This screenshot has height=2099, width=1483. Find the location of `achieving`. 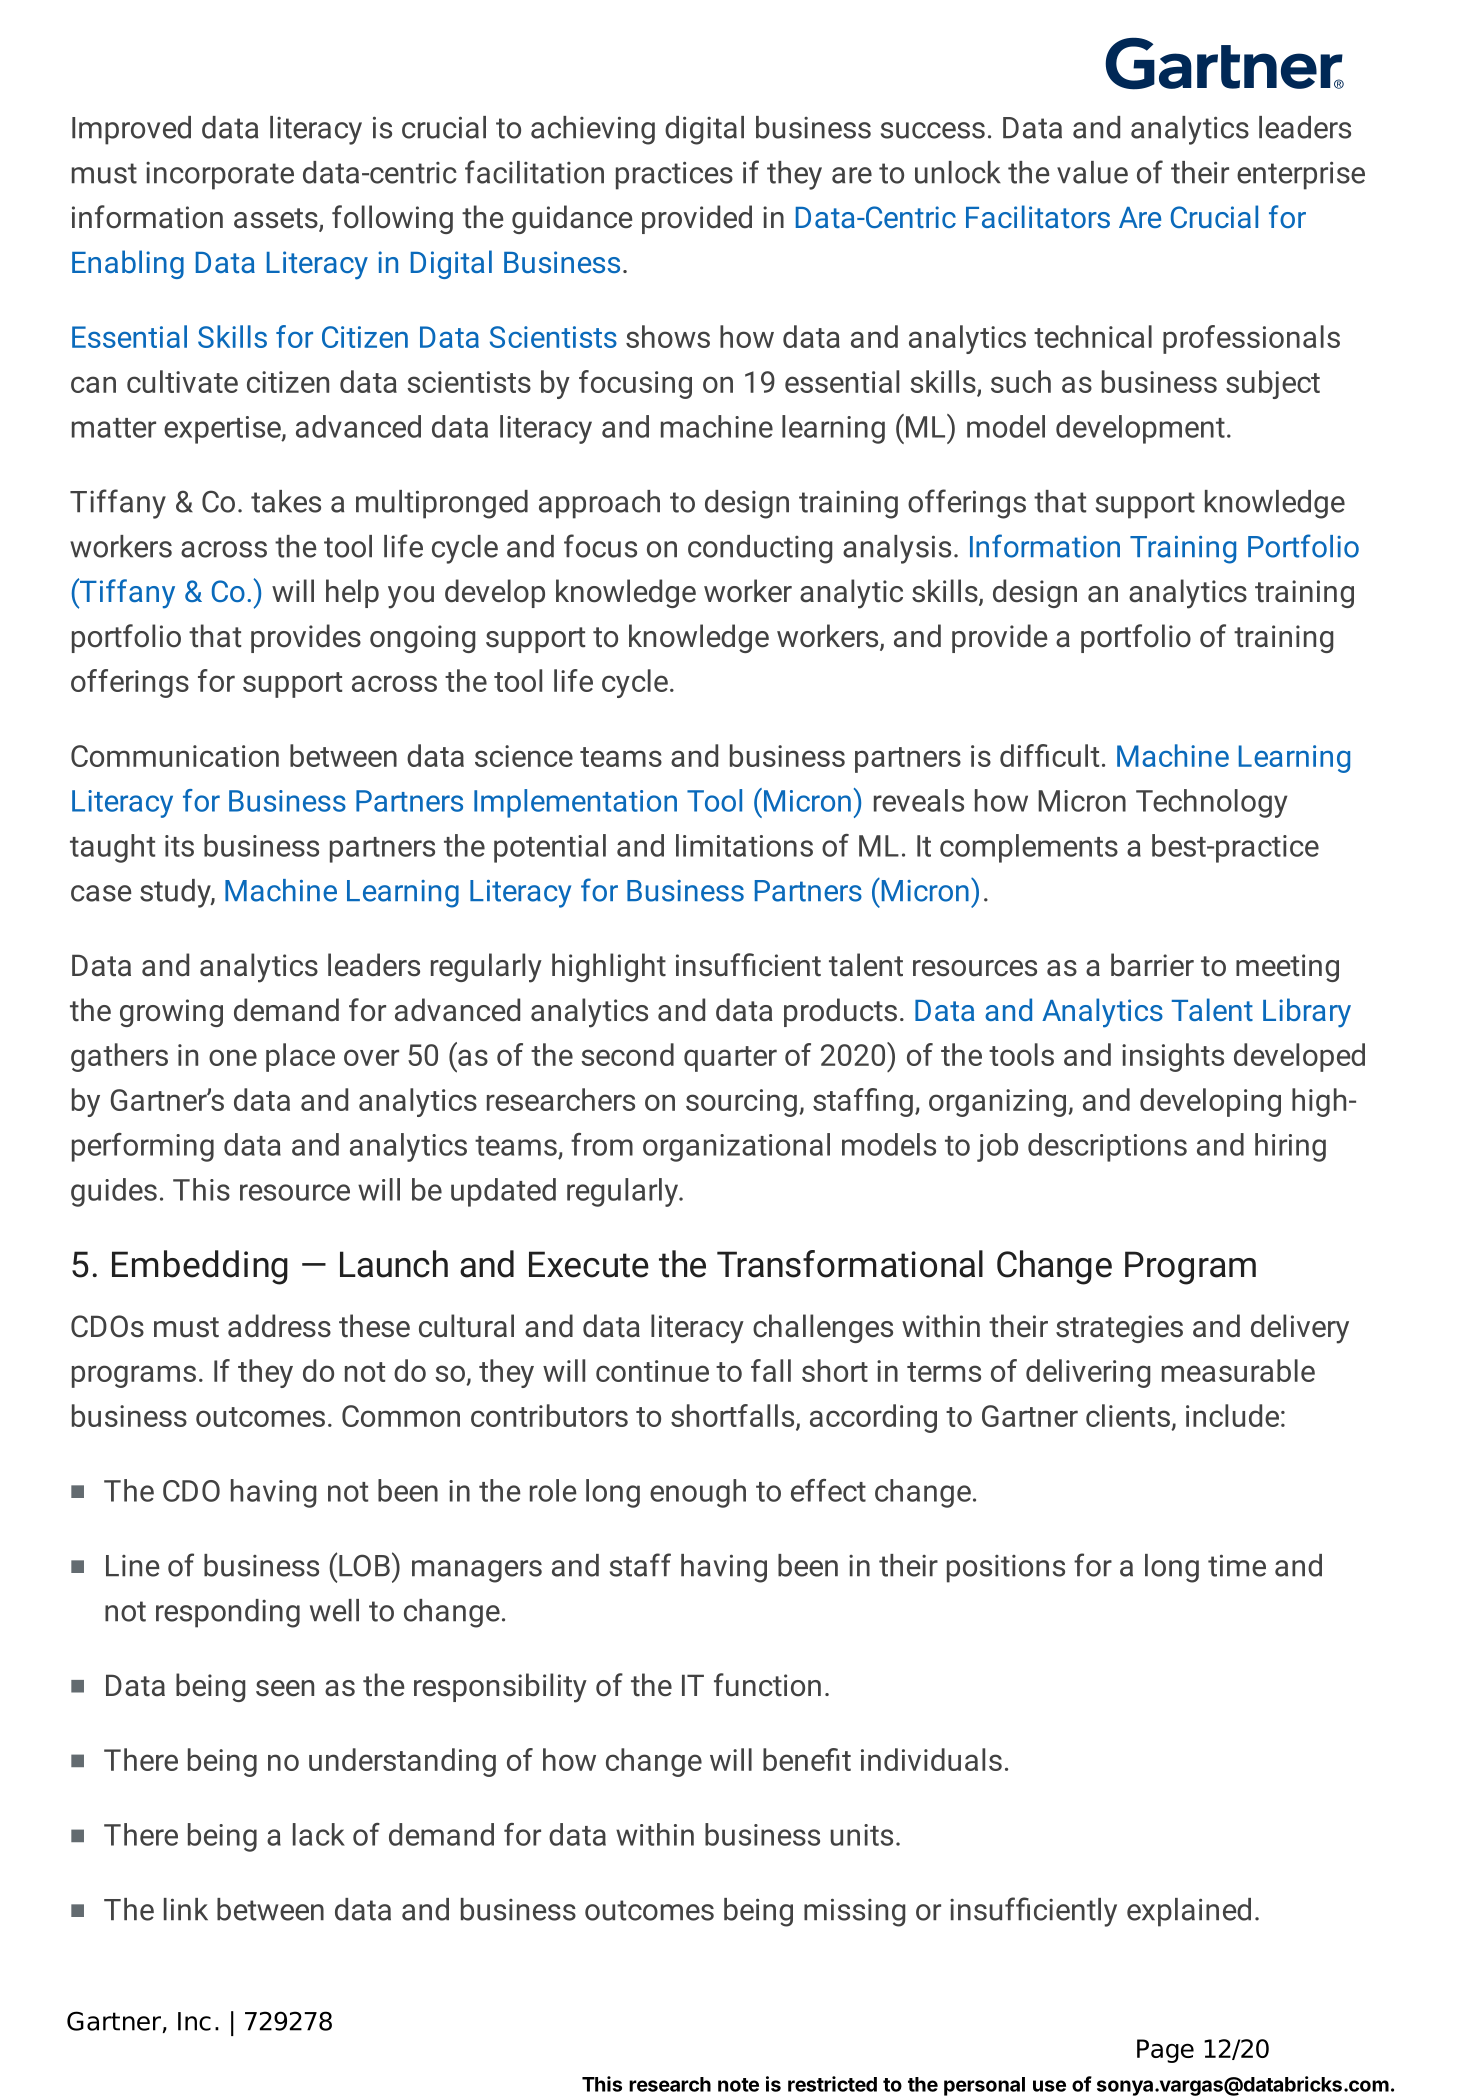

achieving is located at coordinates (593, 130).
